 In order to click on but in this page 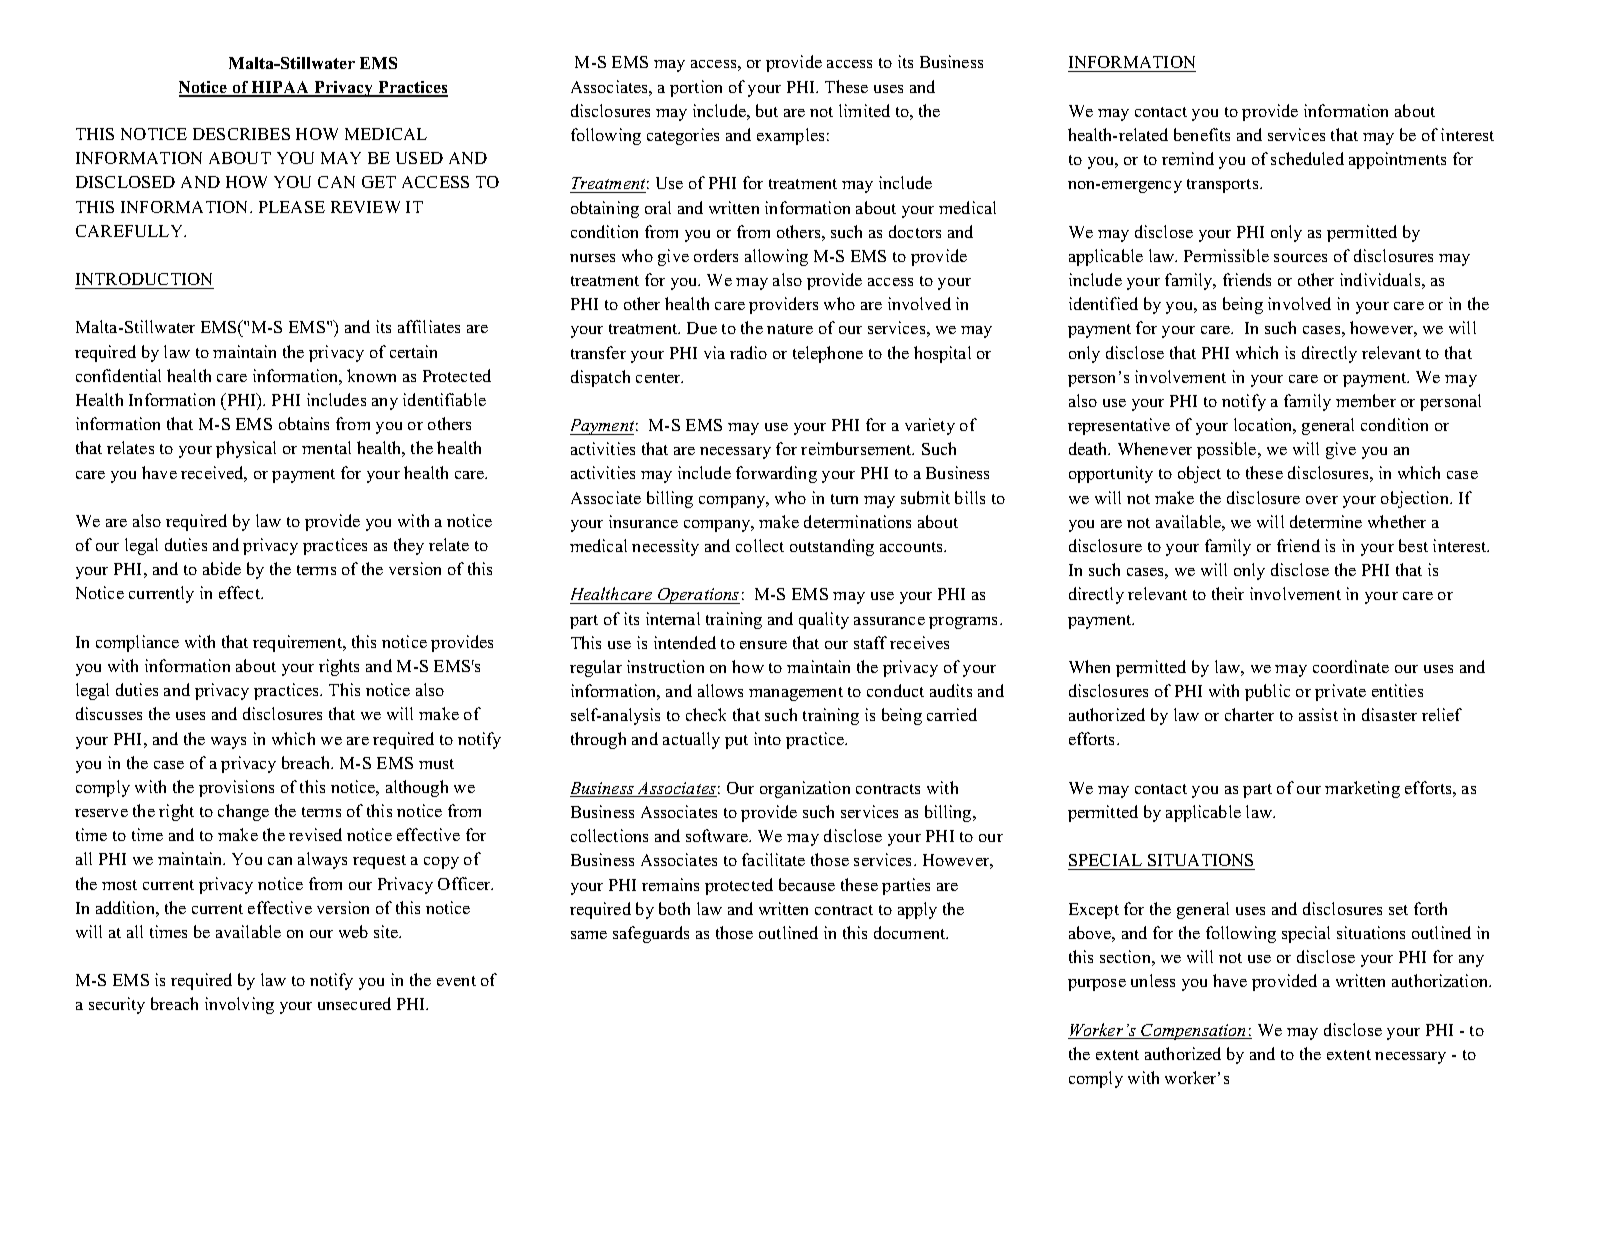, I will do `click(767, 110)`.
